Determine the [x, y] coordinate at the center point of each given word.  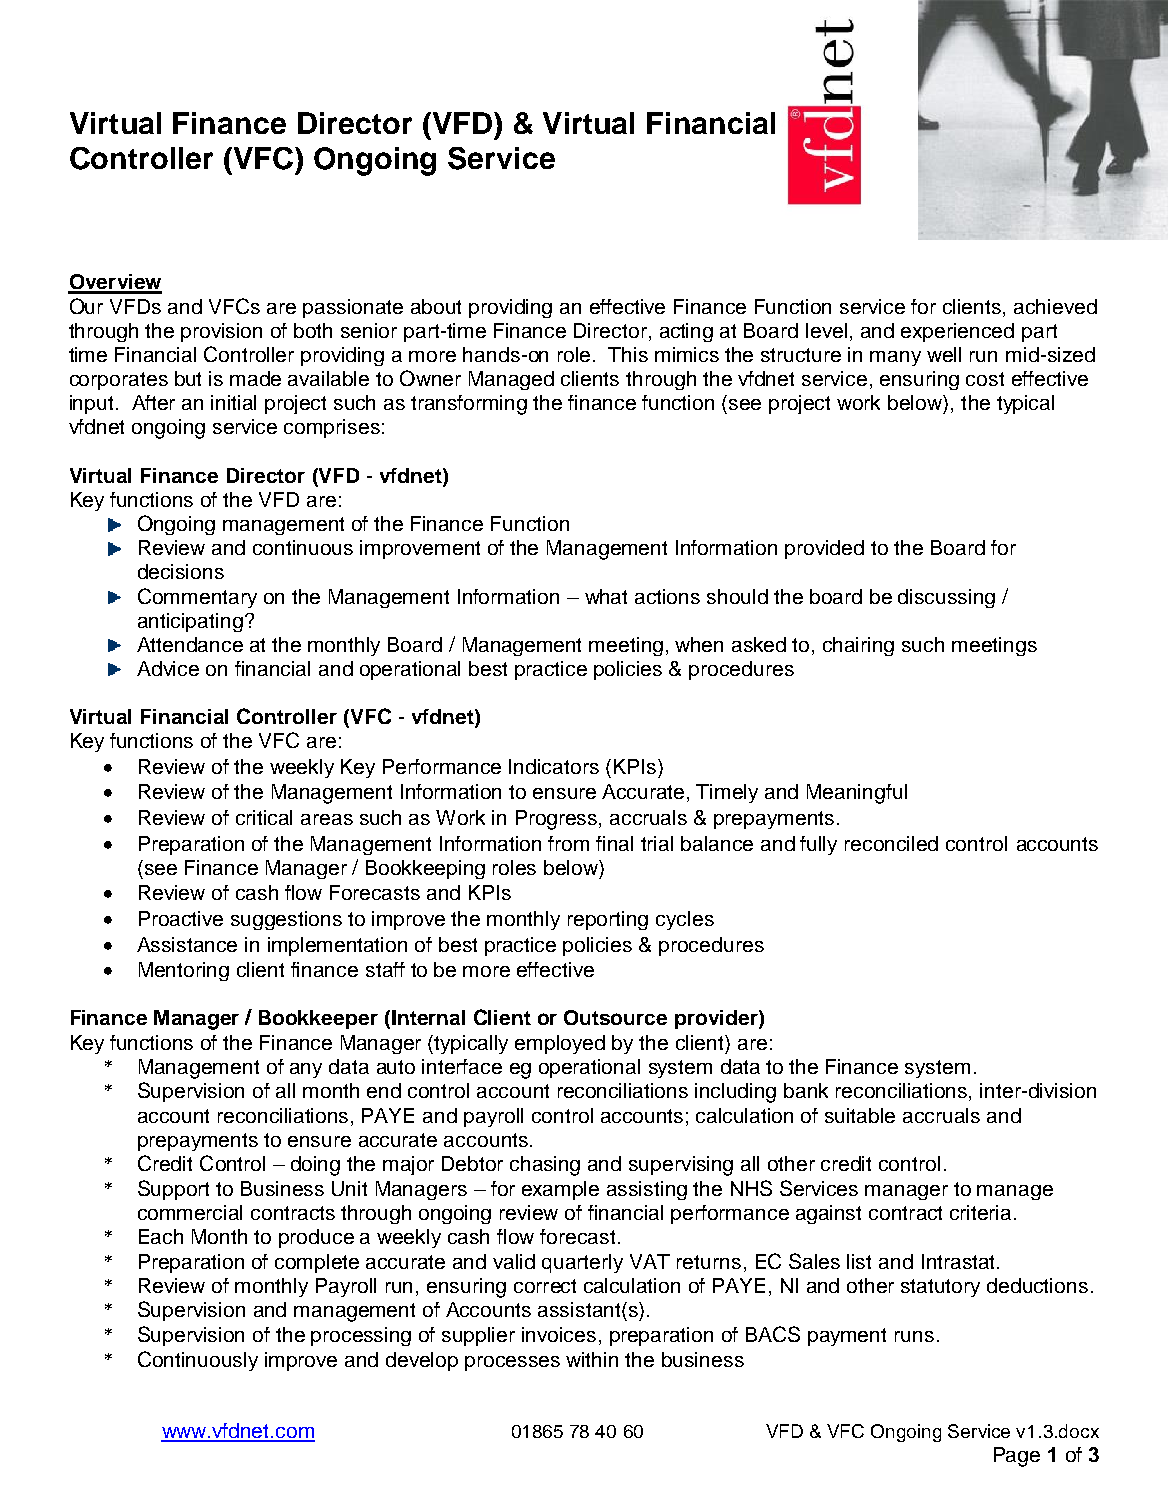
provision [221, 332]
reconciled [891, 843]
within [592, 1359]
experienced [957, 332]
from [568, 843]
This [628, 354]
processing [361, 1336]
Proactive [181, 918]
